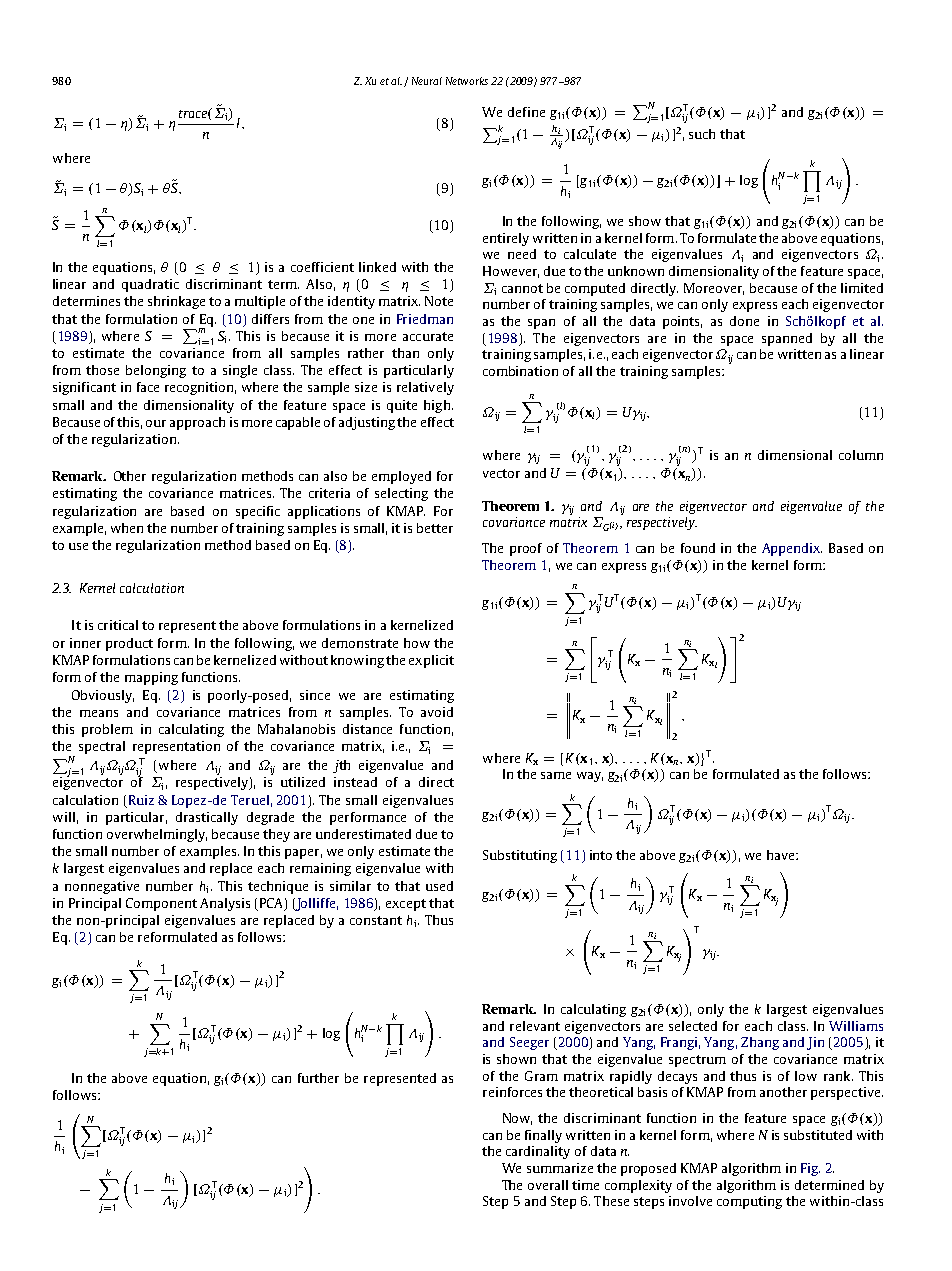 The image size is (952, 1271). What do you see at coordinates (431, 661) in the image?
I see `explicit` at bounding box center [431, 661].
